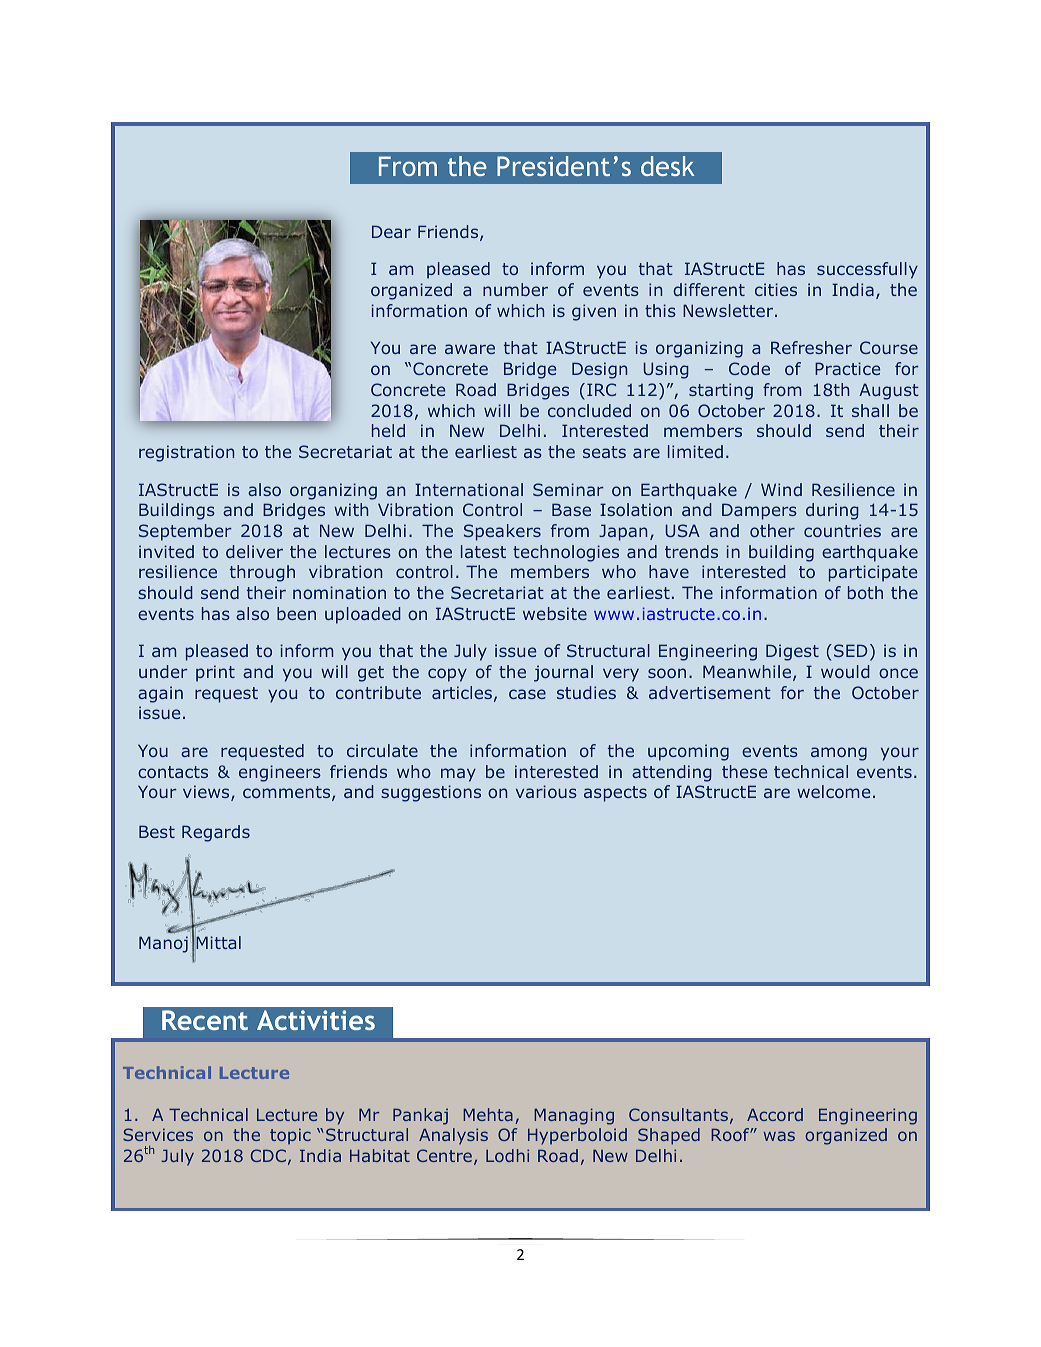  What do you see at coordinates (254, 551) in the page?
I see `deliver` at bounding box center [254, 551].
